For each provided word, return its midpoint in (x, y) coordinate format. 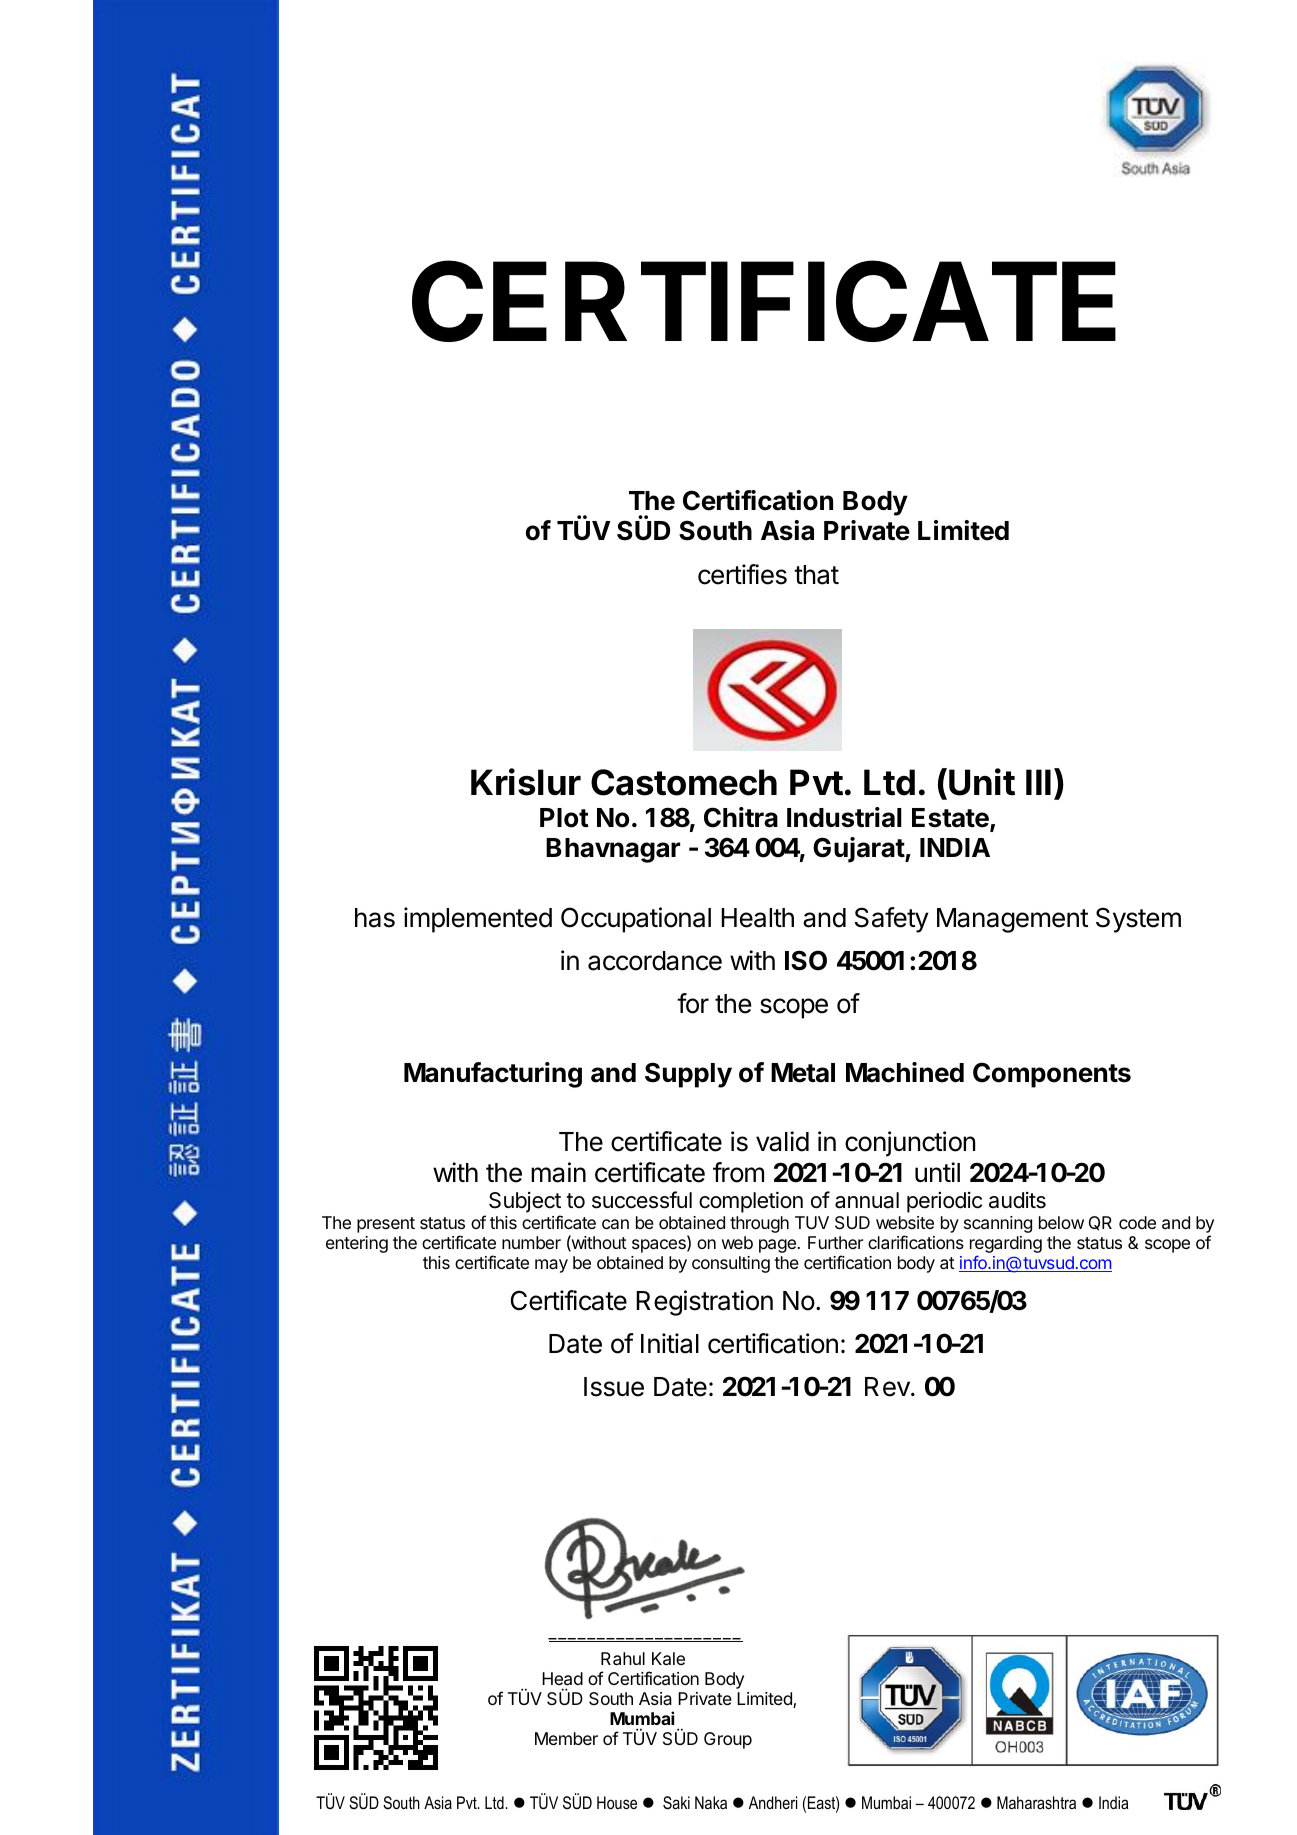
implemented (478, 920)
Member (566, 1738)
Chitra (741, 817)
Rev (888, 1387)
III (1038, 782)
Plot (564, 818)
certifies (742, 574)
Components (1052, 1075)
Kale (668, 1659)
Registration (704, 1303)
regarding (1006, 1246)
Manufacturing (493, 1075)
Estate (951, 819)
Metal (803, 1073)
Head (562, 1679)
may (551, 1266)
